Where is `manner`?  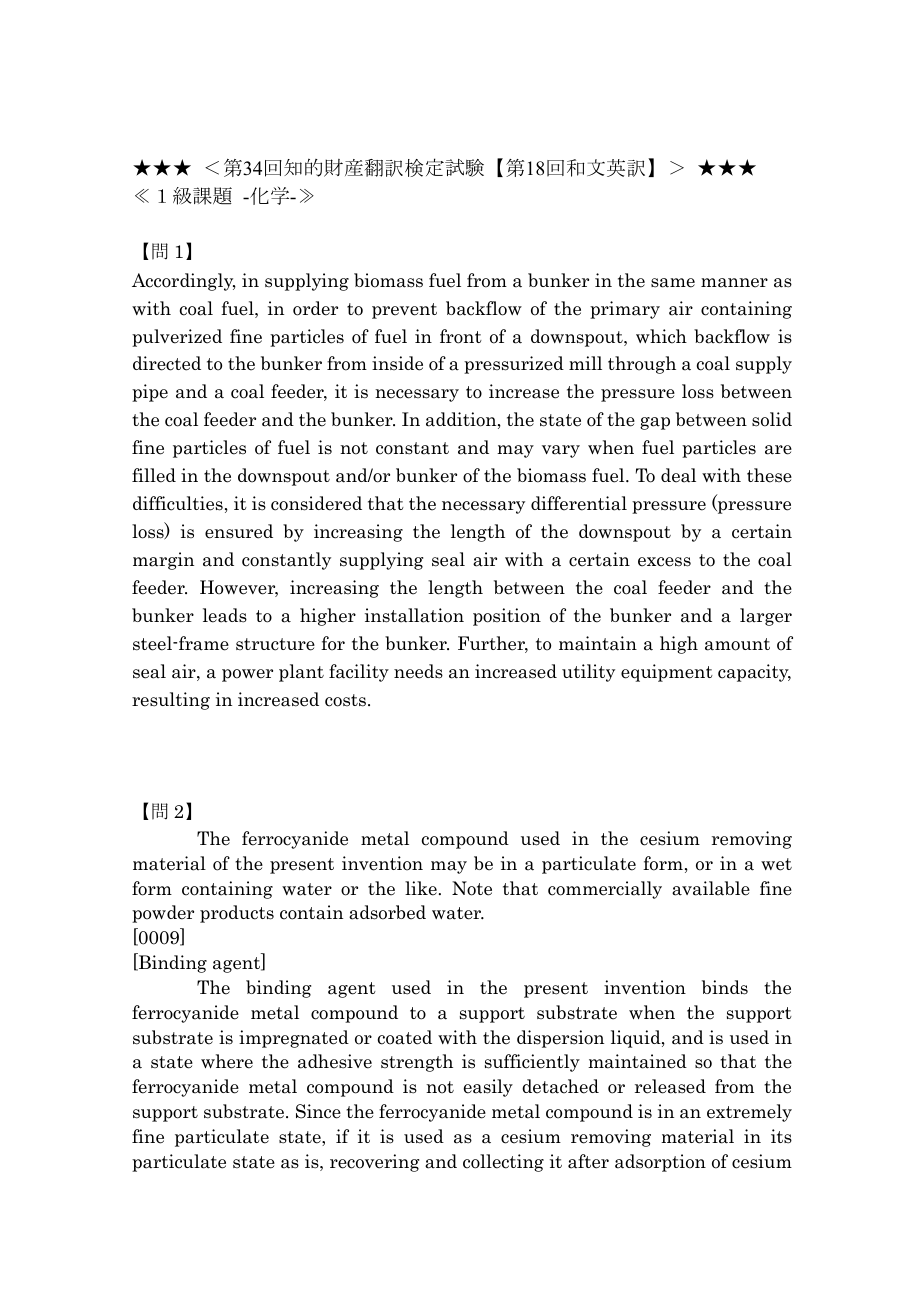 manner is located at coordinates (734, 283).
